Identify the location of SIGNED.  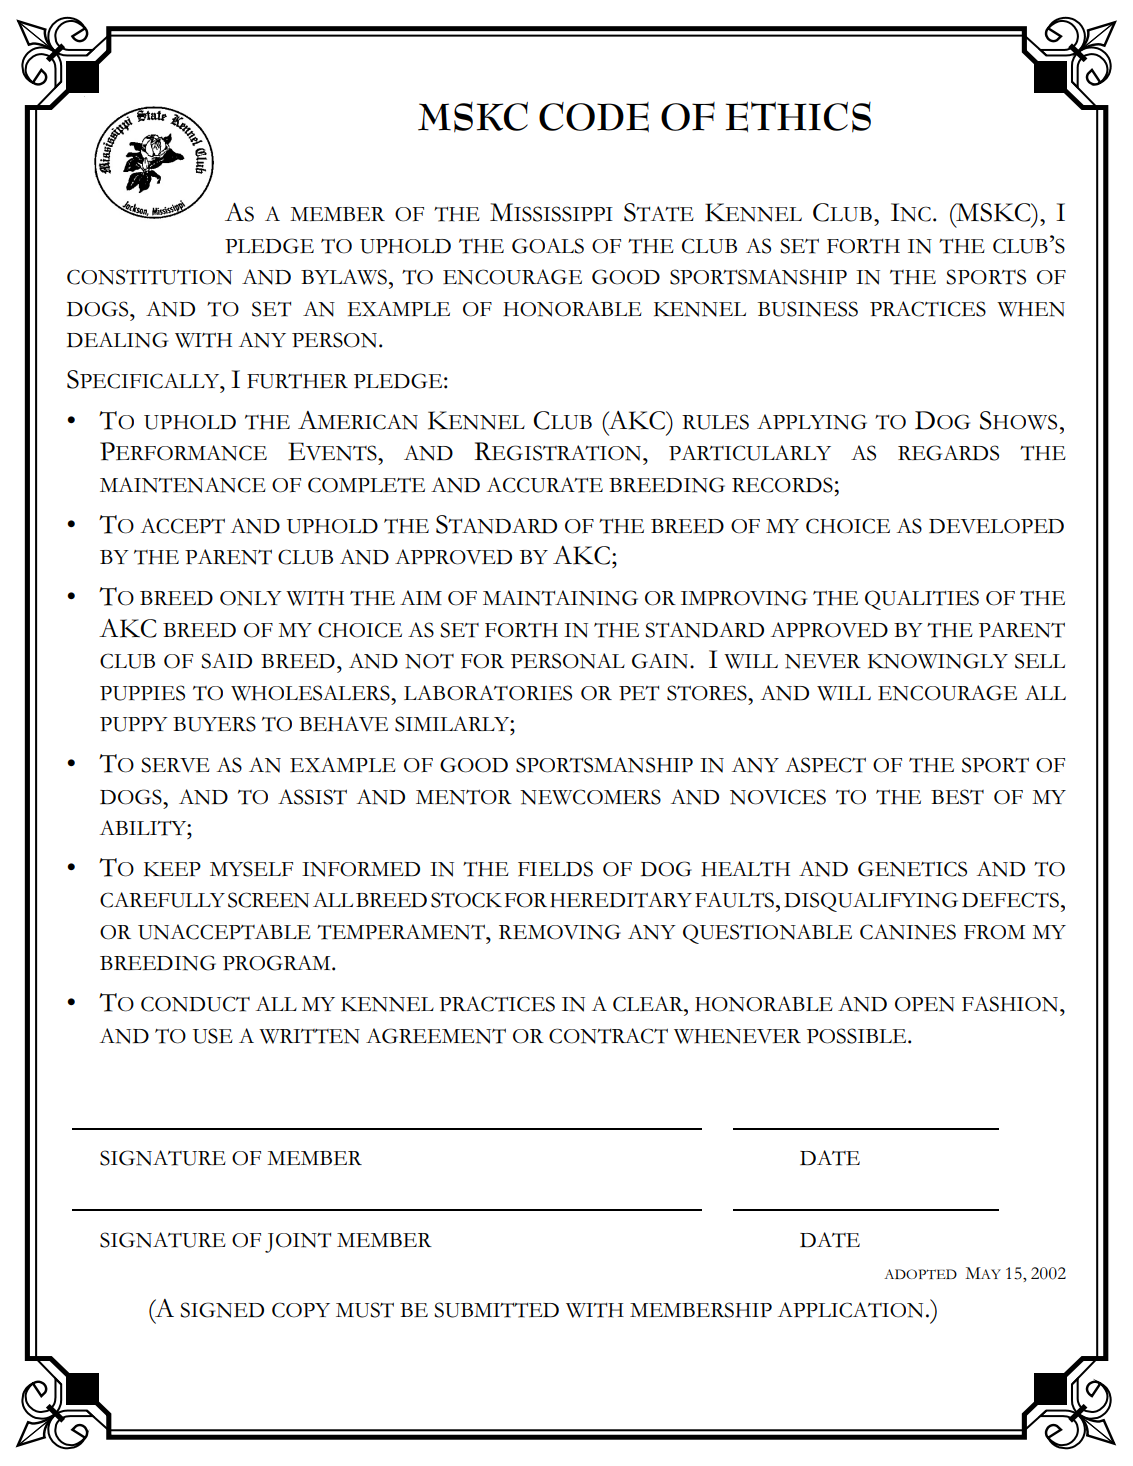
(222, 1310).
